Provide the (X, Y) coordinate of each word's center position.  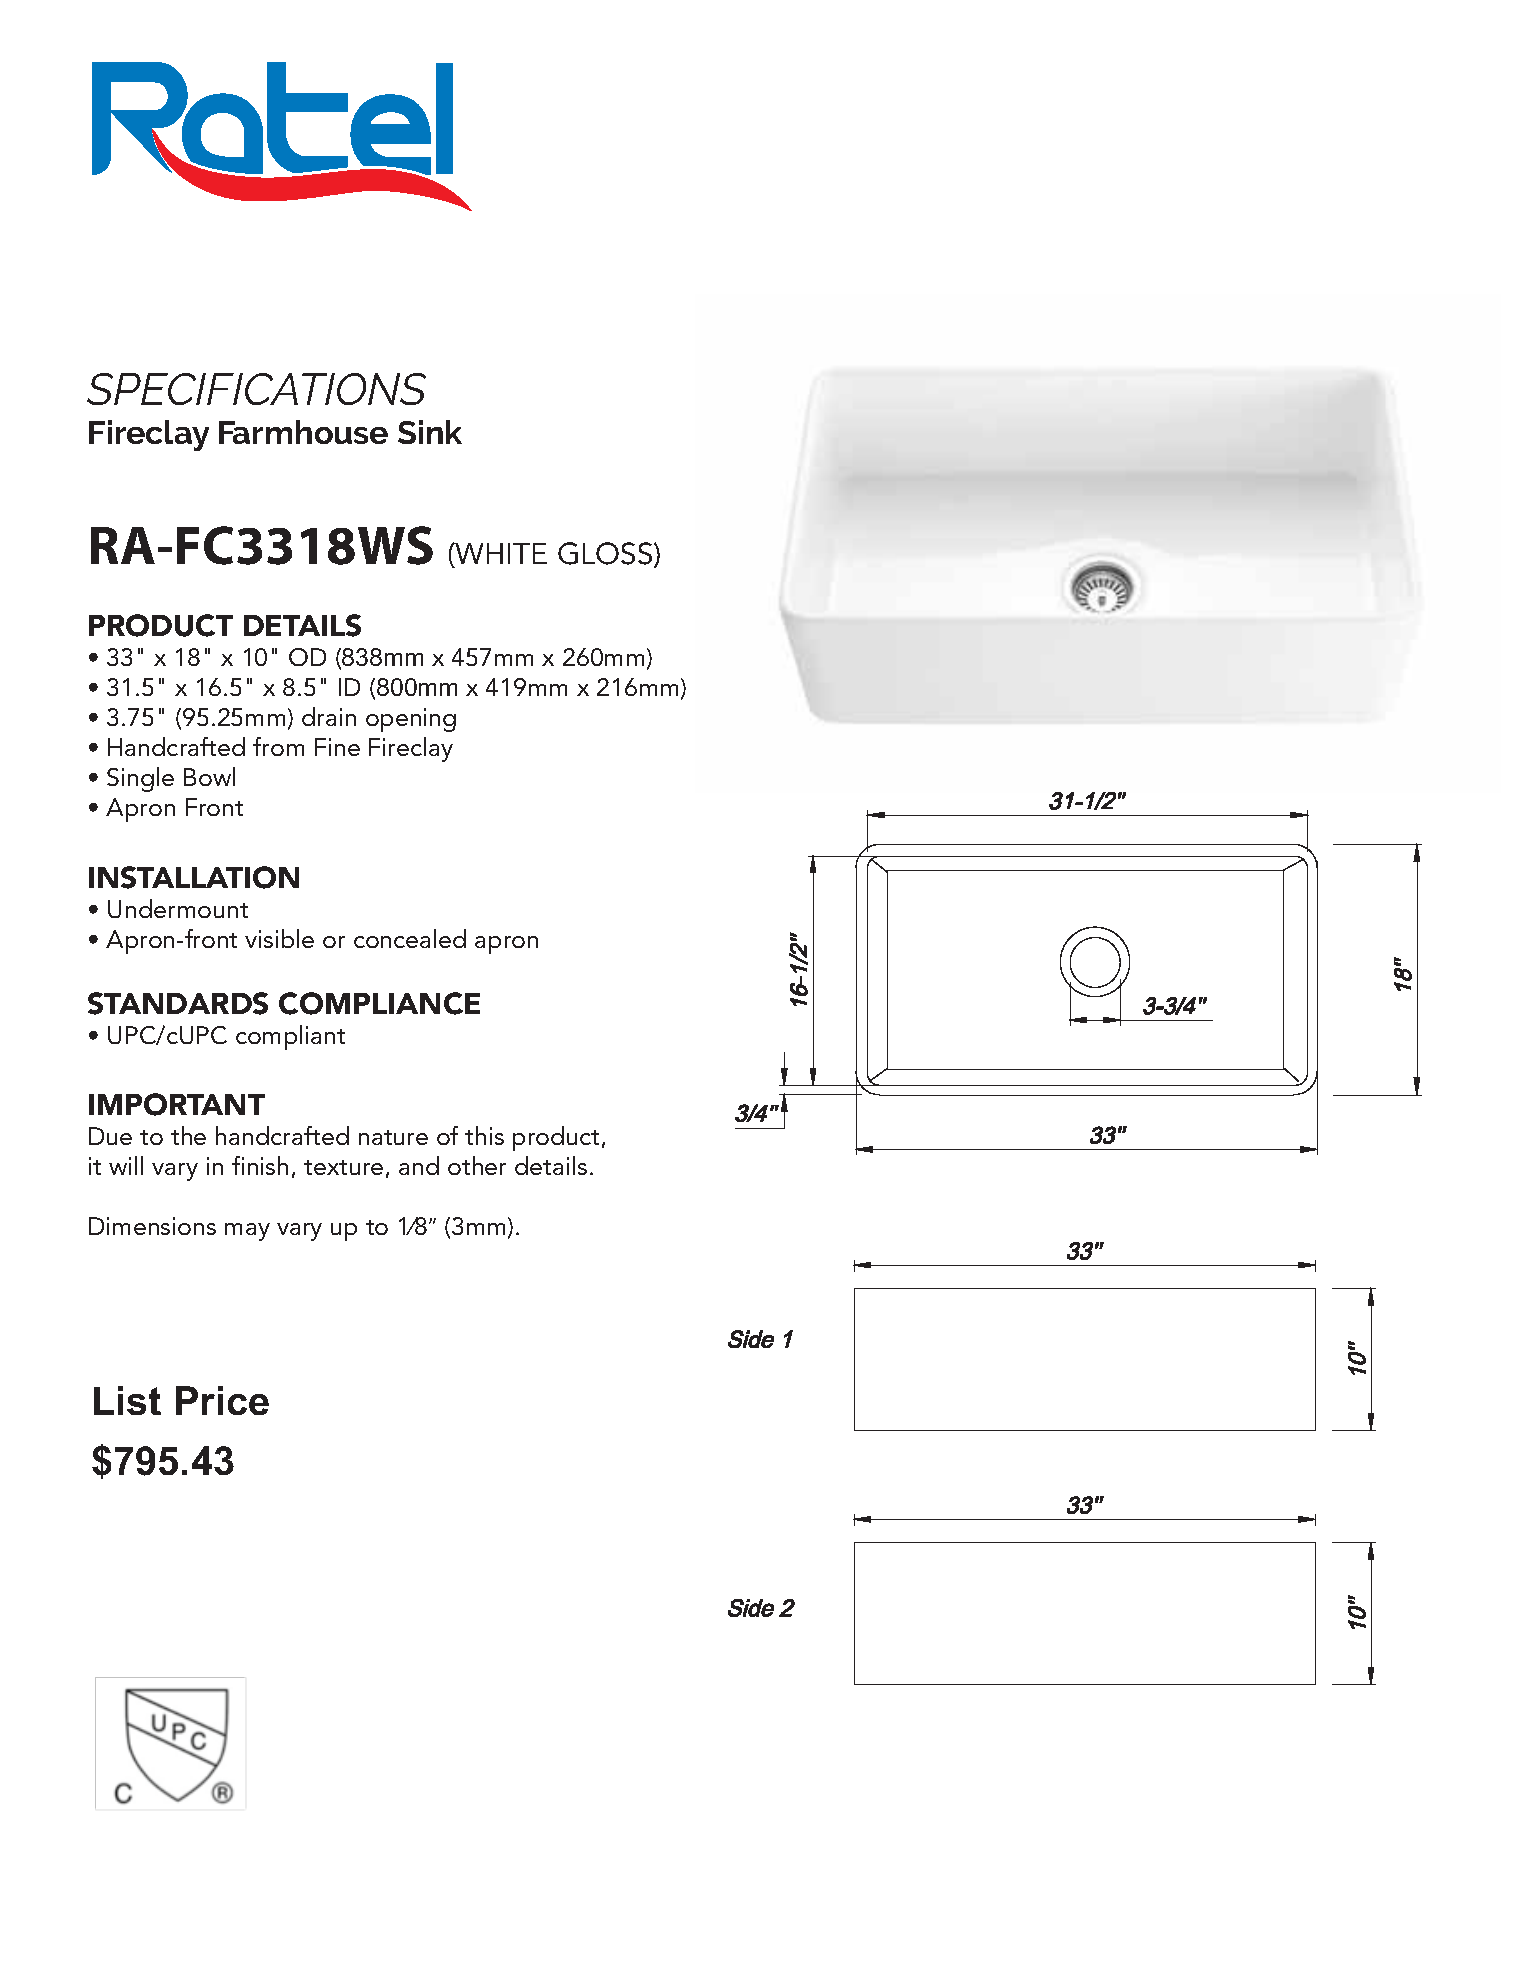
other (477, 1165)
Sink (430, 432)
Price (222, 1400)
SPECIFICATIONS (256, 389)
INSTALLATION (194, 877)
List (127, 1400)
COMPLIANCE (379, 1003)
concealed (410, 938)
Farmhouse (303, 432)
